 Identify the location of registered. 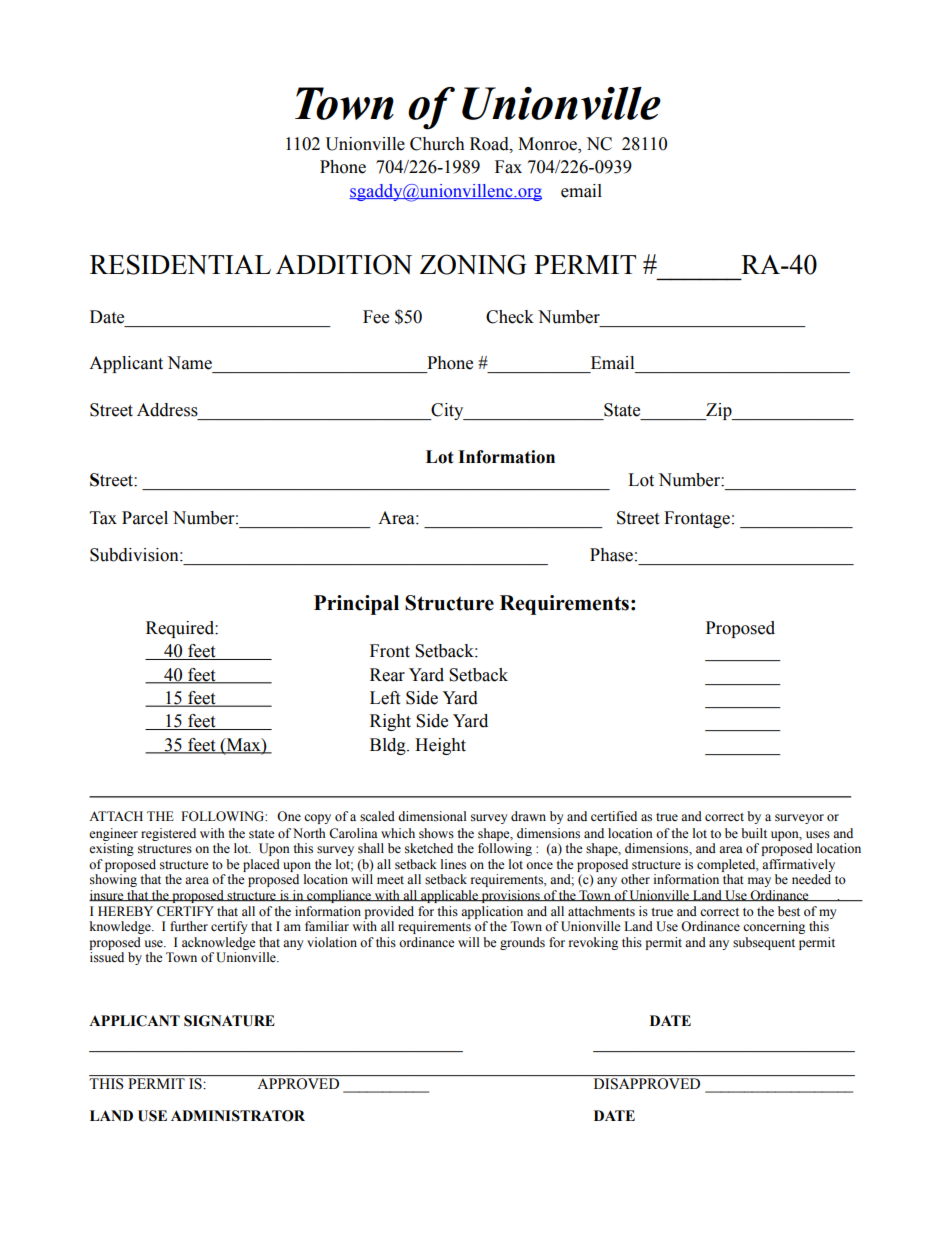
(168, 834).
